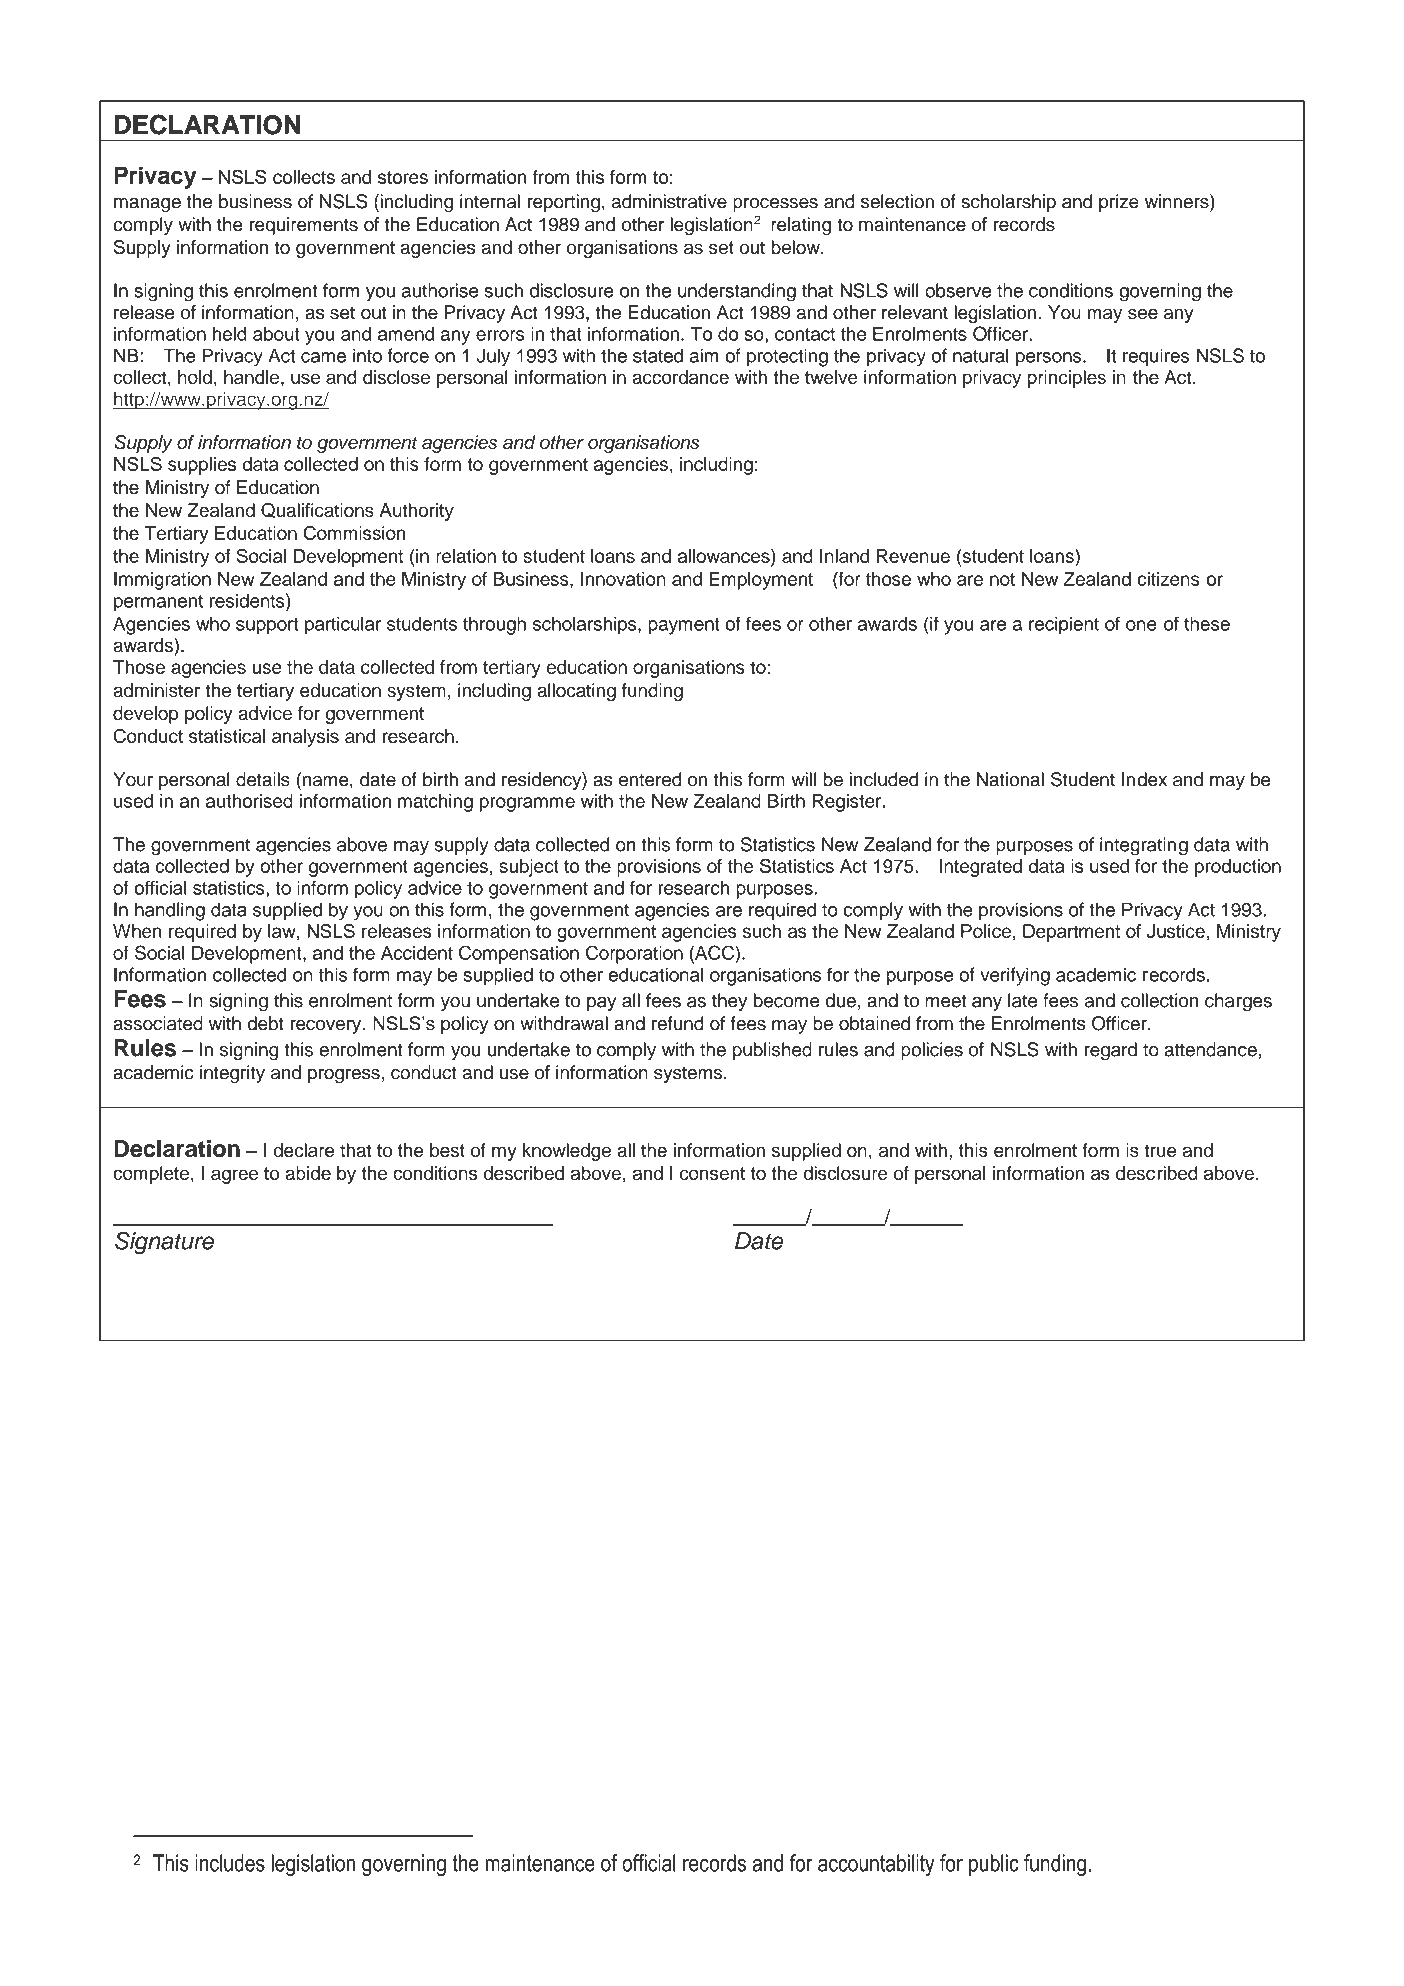 The height and width of the page is (1986, 1404). What do you see at coordinates (1119, 203) in the page?
I see `prize` at bounding box center [1119, 203].
